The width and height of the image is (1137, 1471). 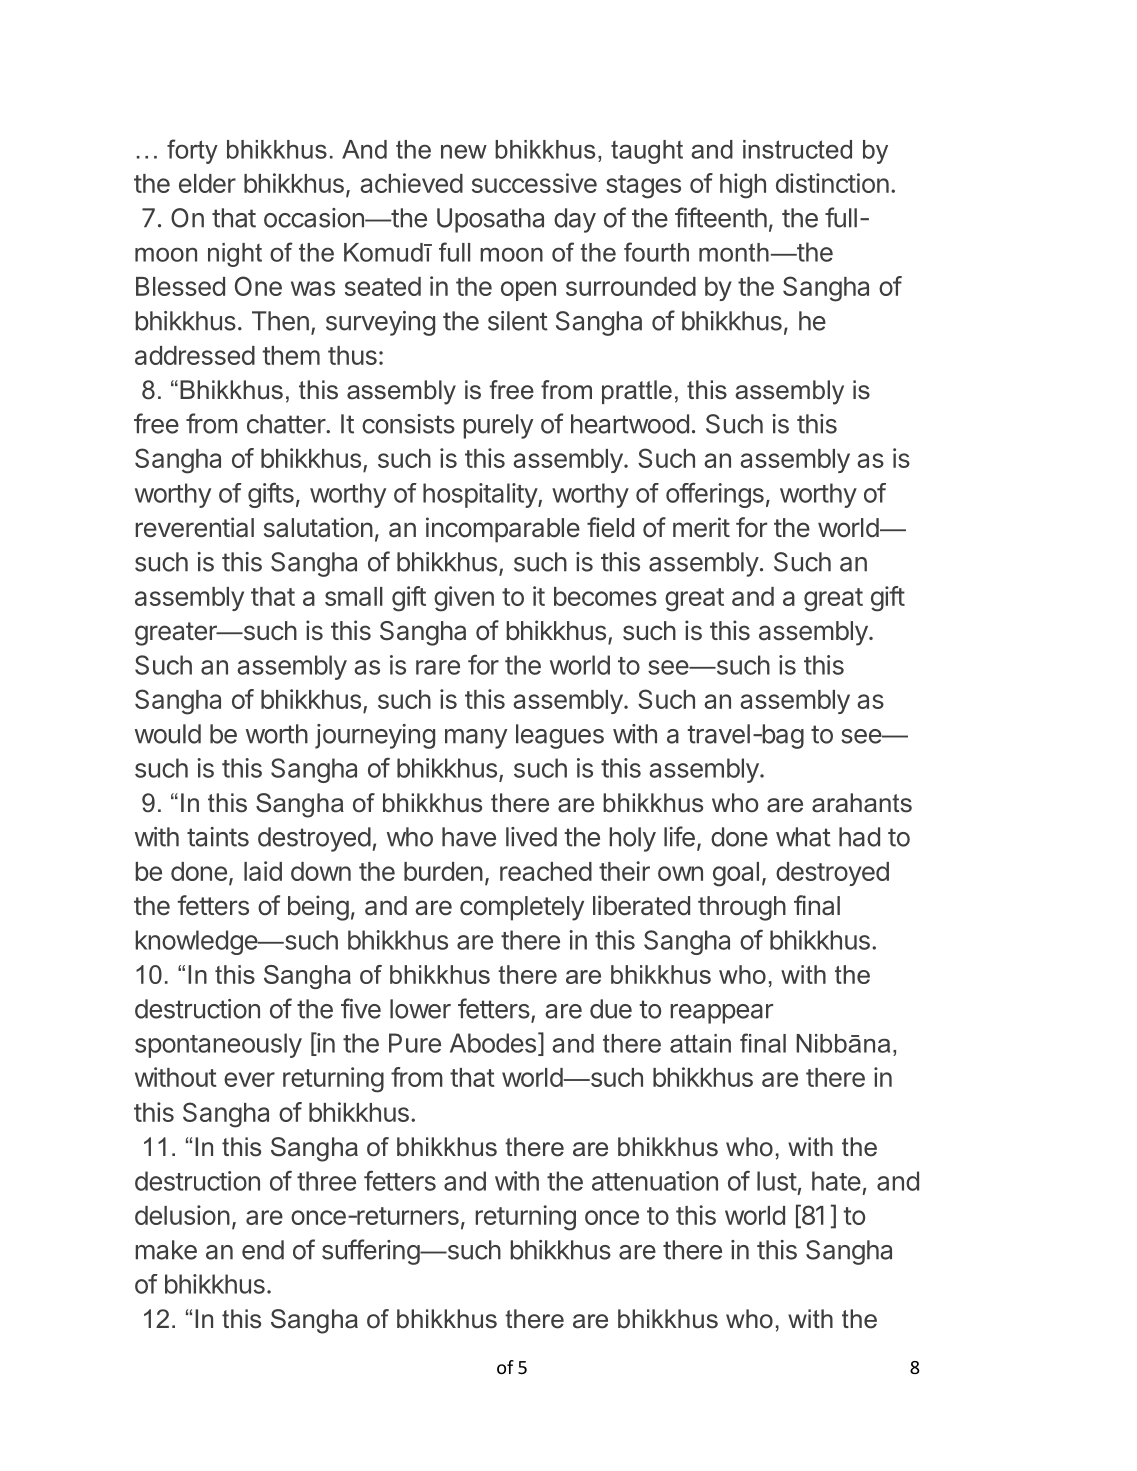 I want to click on successive, so click(x=534, y=183).
